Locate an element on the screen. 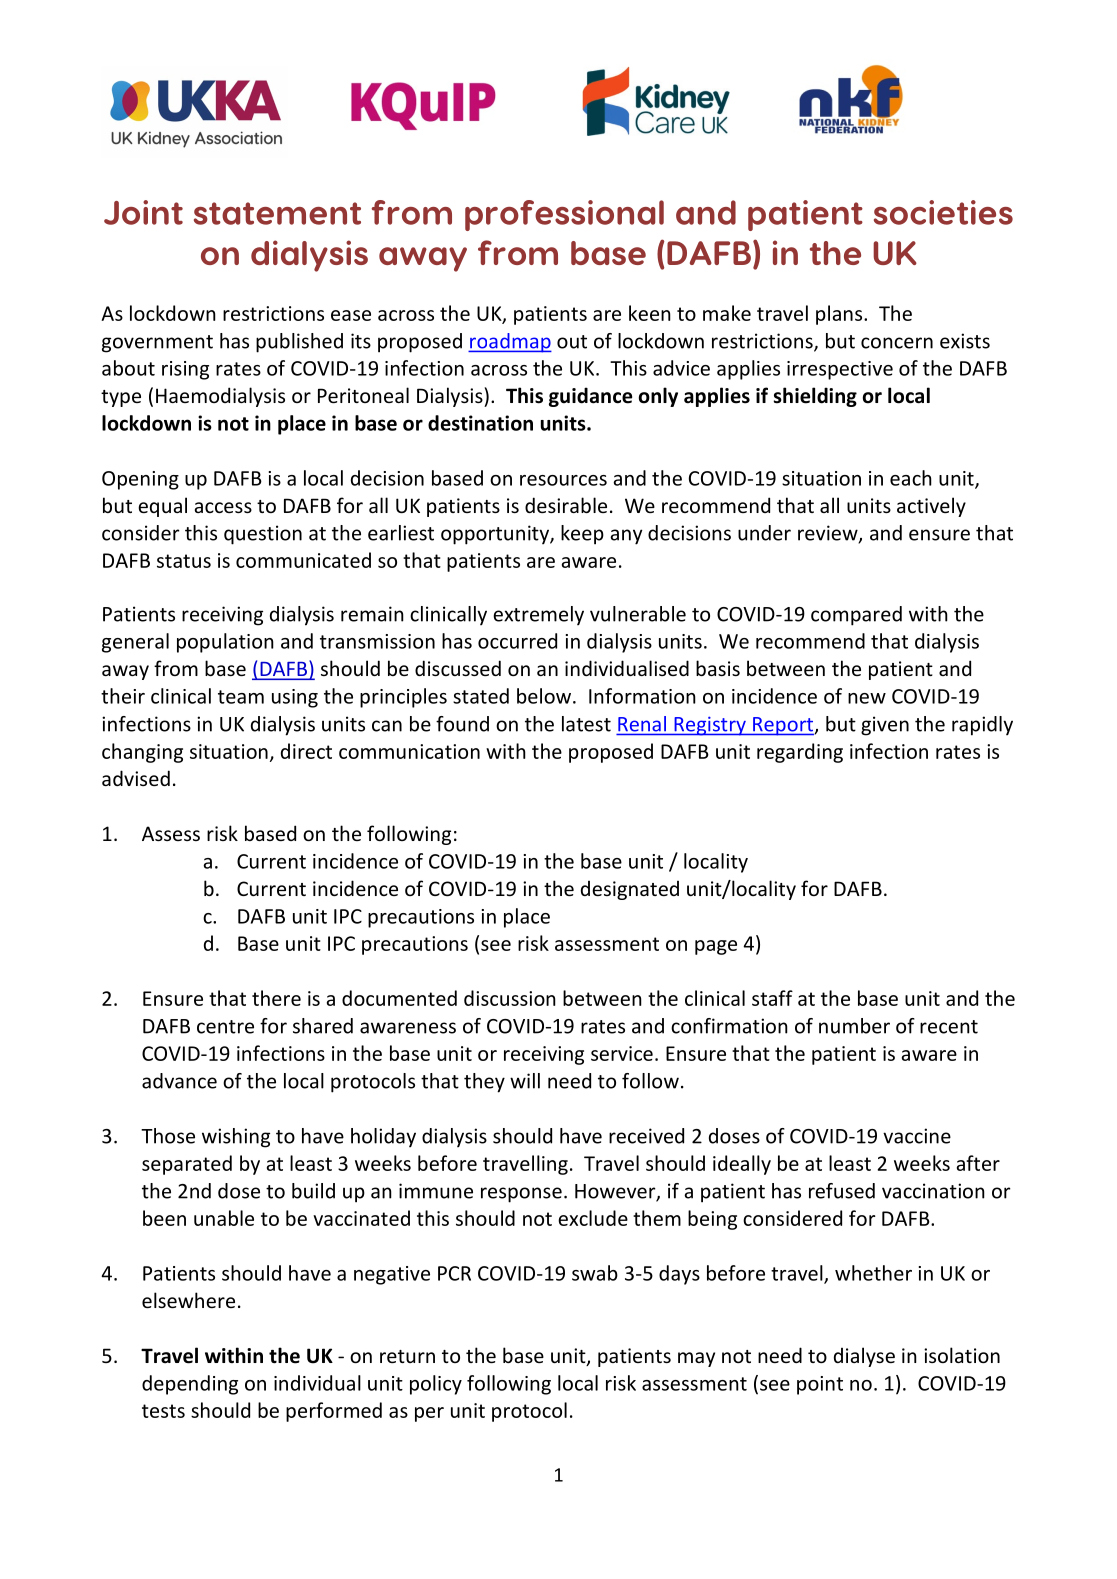  designated is located at coordinates (630, 890).
